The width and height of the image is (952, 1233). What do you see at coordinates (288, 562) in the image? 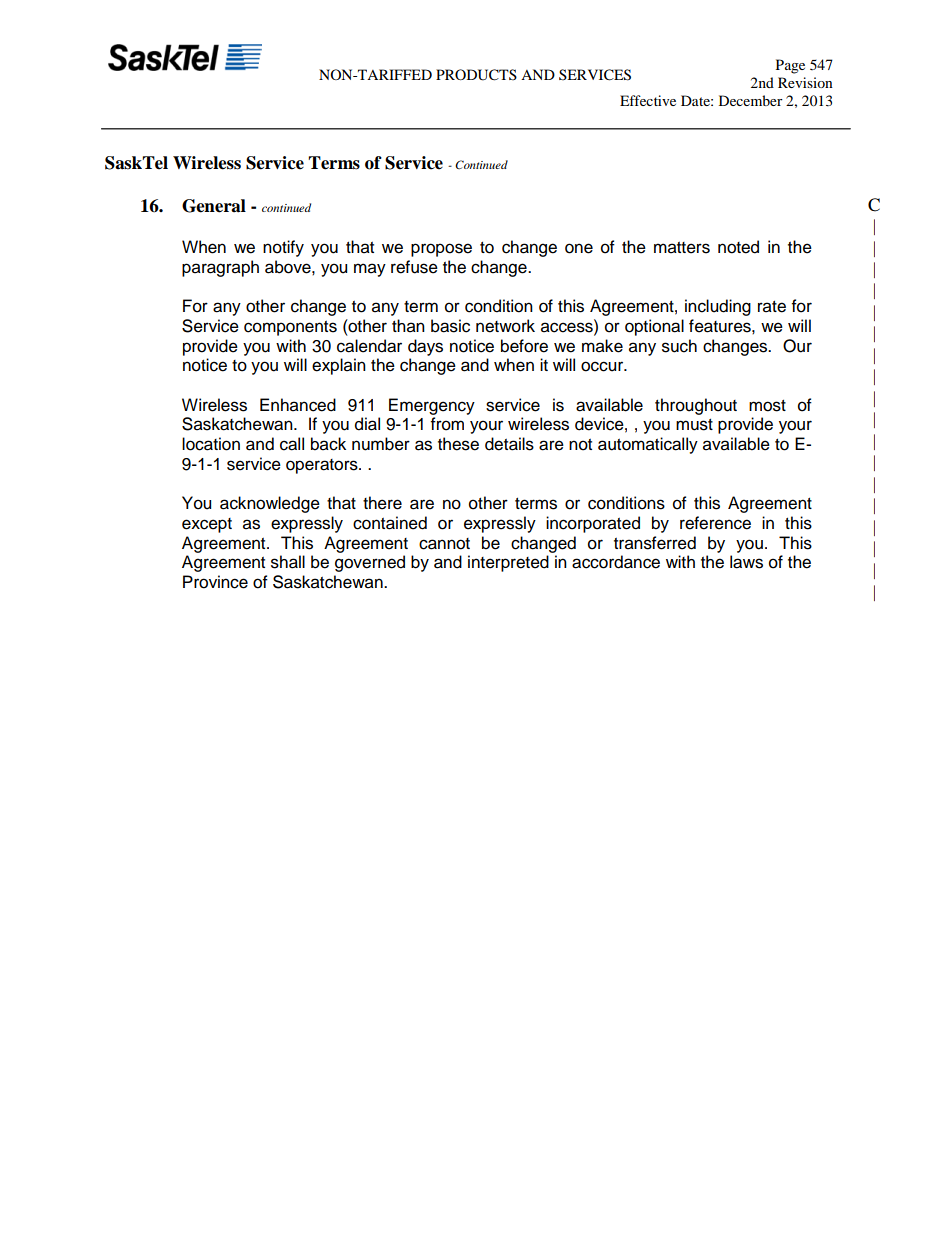
I see `shall` at bounding box center [288, 562].
